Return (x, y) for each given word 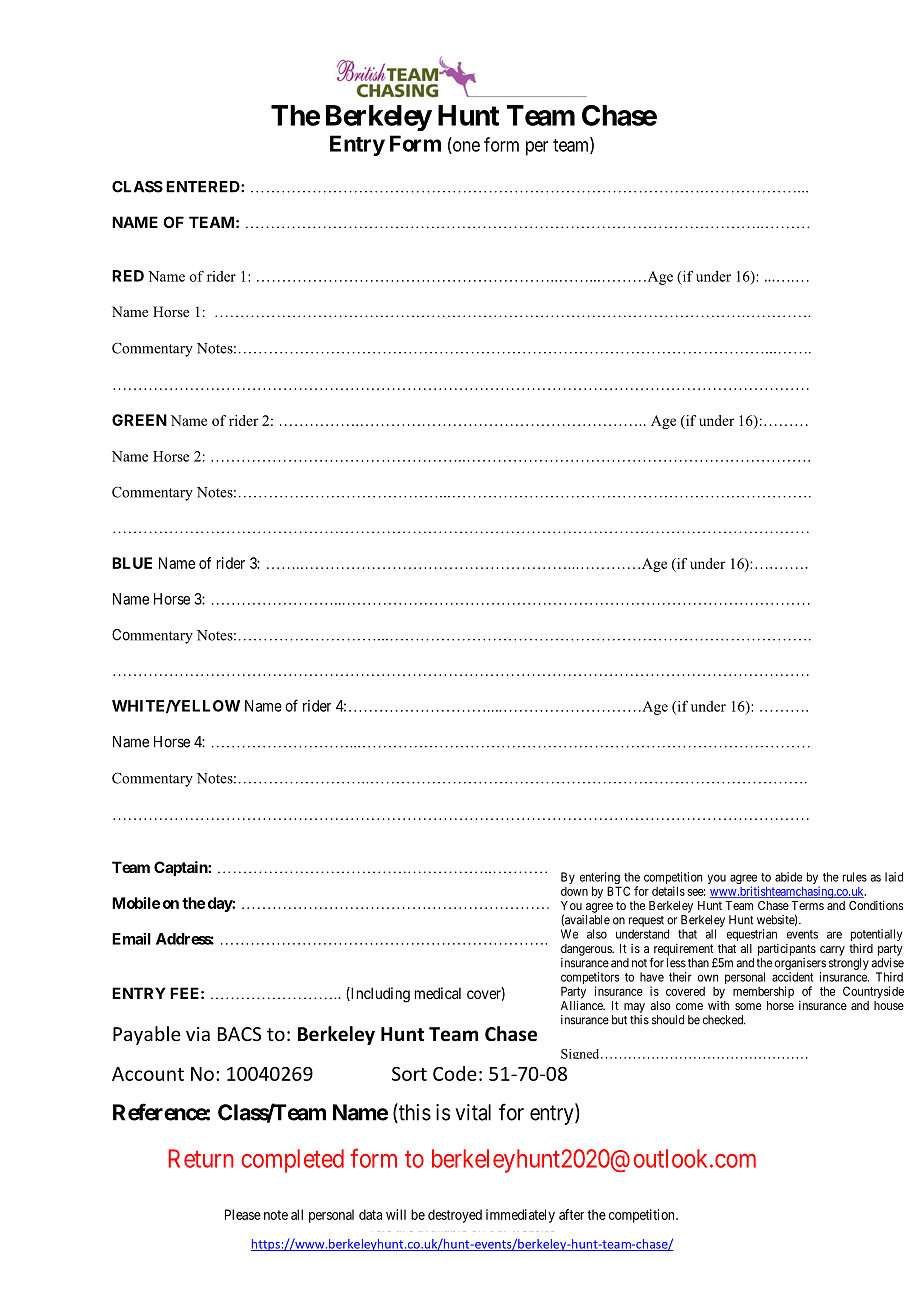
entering (600, 879)
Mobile (136, 903)
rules (855, 877)
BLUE (132, 563)
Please (243, 1214)
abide (788, 877)
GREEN (139, 420)
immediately (520, 1216)
